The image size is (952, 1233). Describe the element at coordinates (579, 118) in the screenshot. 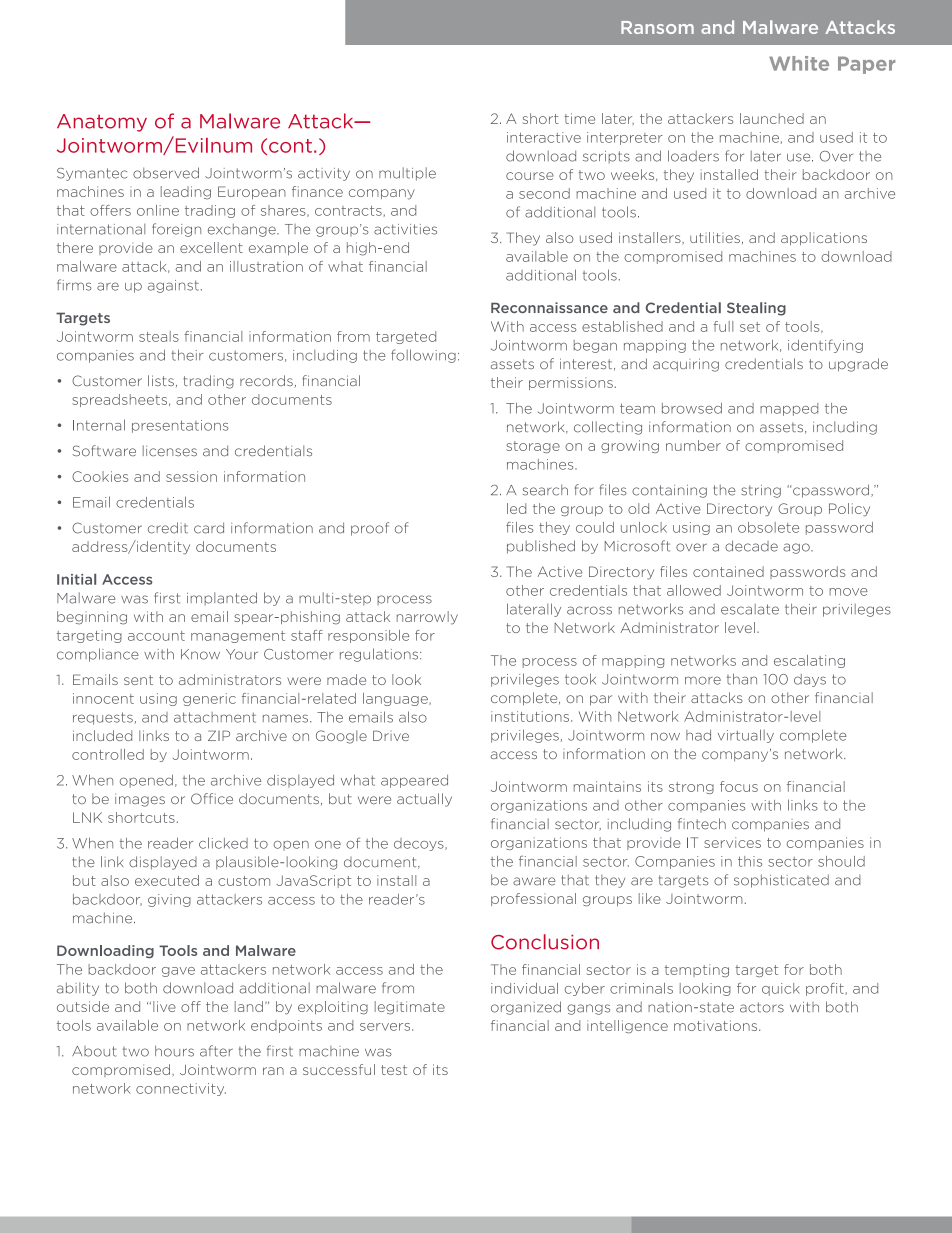

I see `time` at that location.
